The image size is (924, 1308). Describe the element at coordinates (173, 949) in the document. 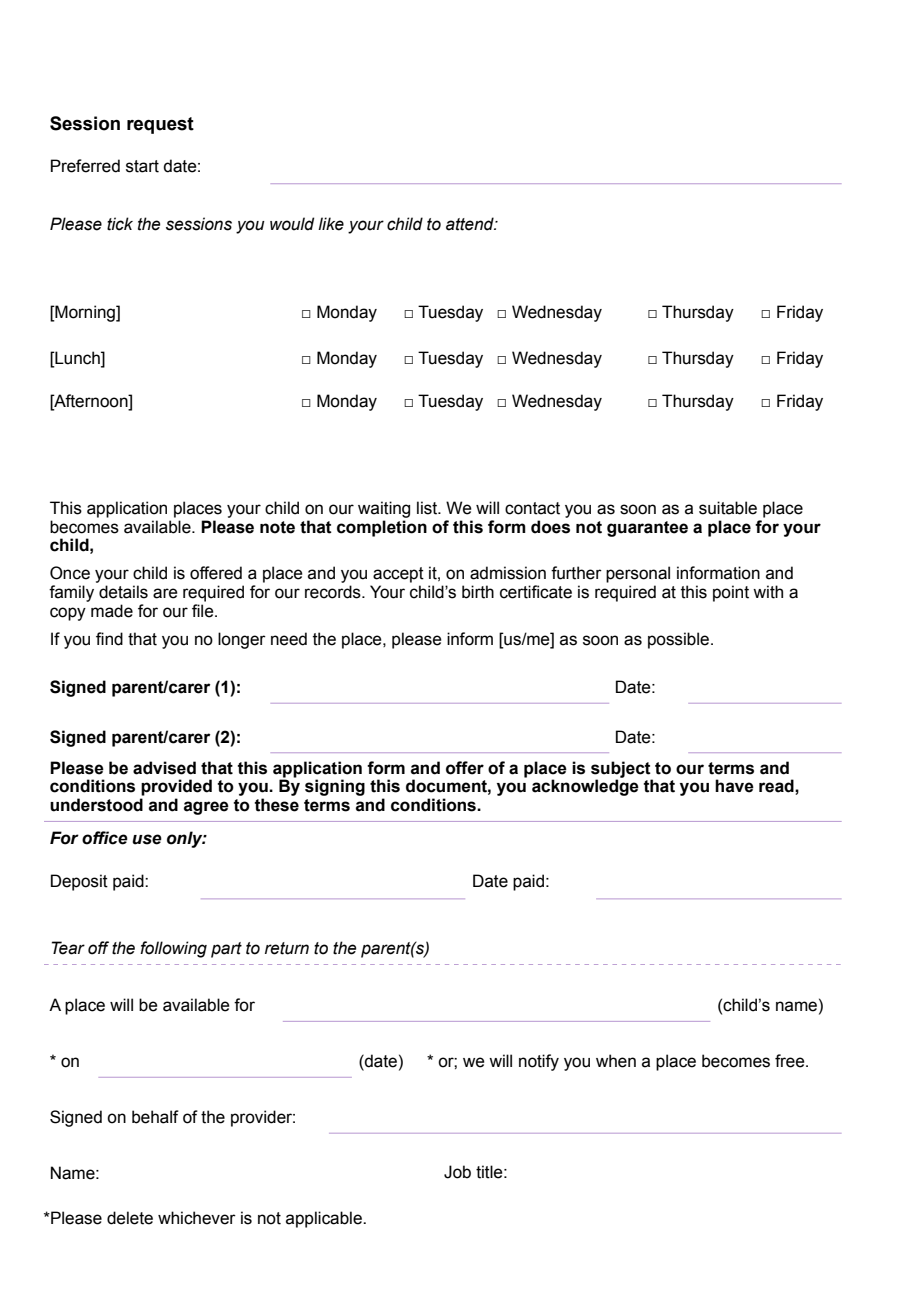

I see `following` at that location.
